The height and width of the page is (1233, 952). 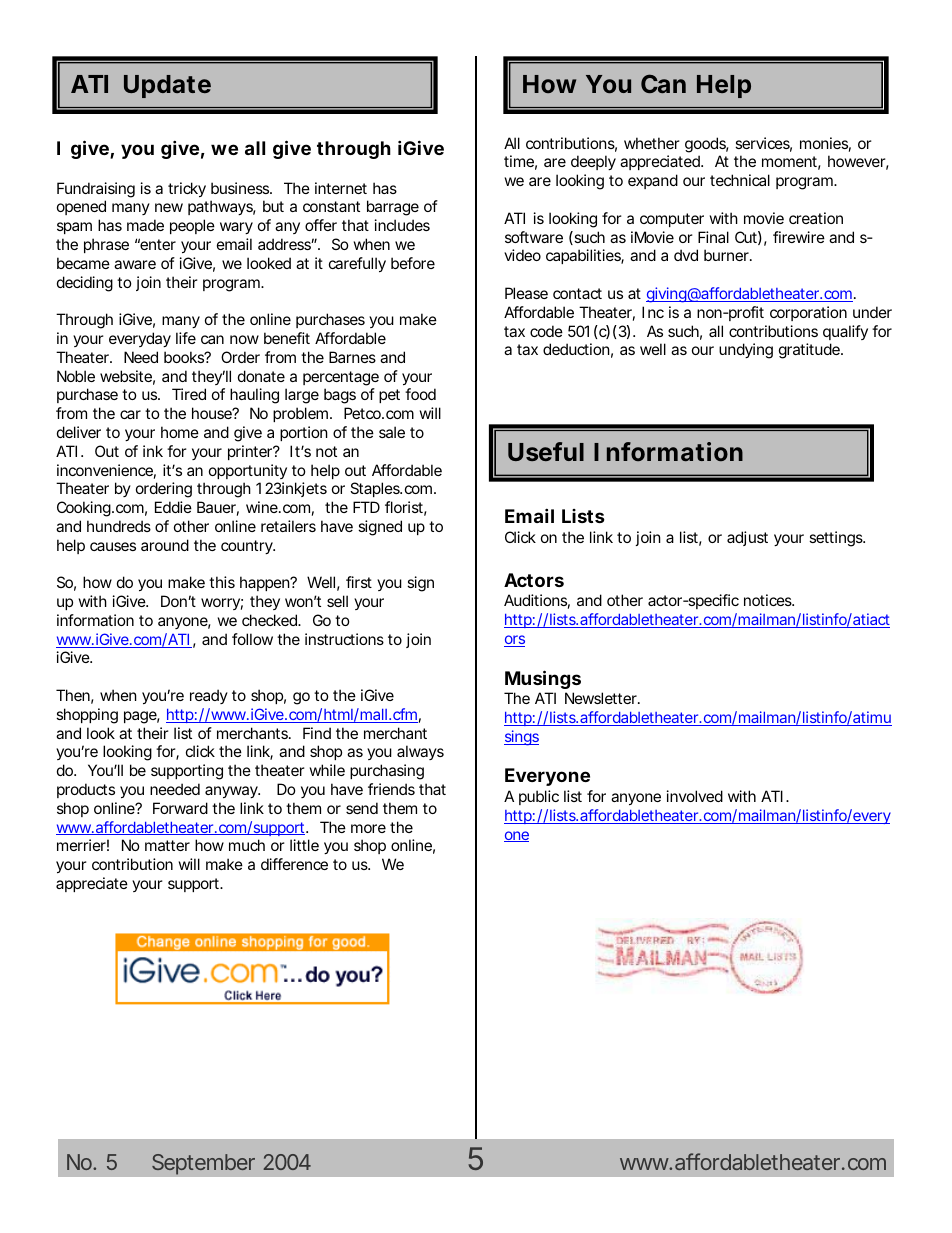 What do you see at coordinates (294, 864) in the page?
I see `difference` at bounding box center [294, 864].
